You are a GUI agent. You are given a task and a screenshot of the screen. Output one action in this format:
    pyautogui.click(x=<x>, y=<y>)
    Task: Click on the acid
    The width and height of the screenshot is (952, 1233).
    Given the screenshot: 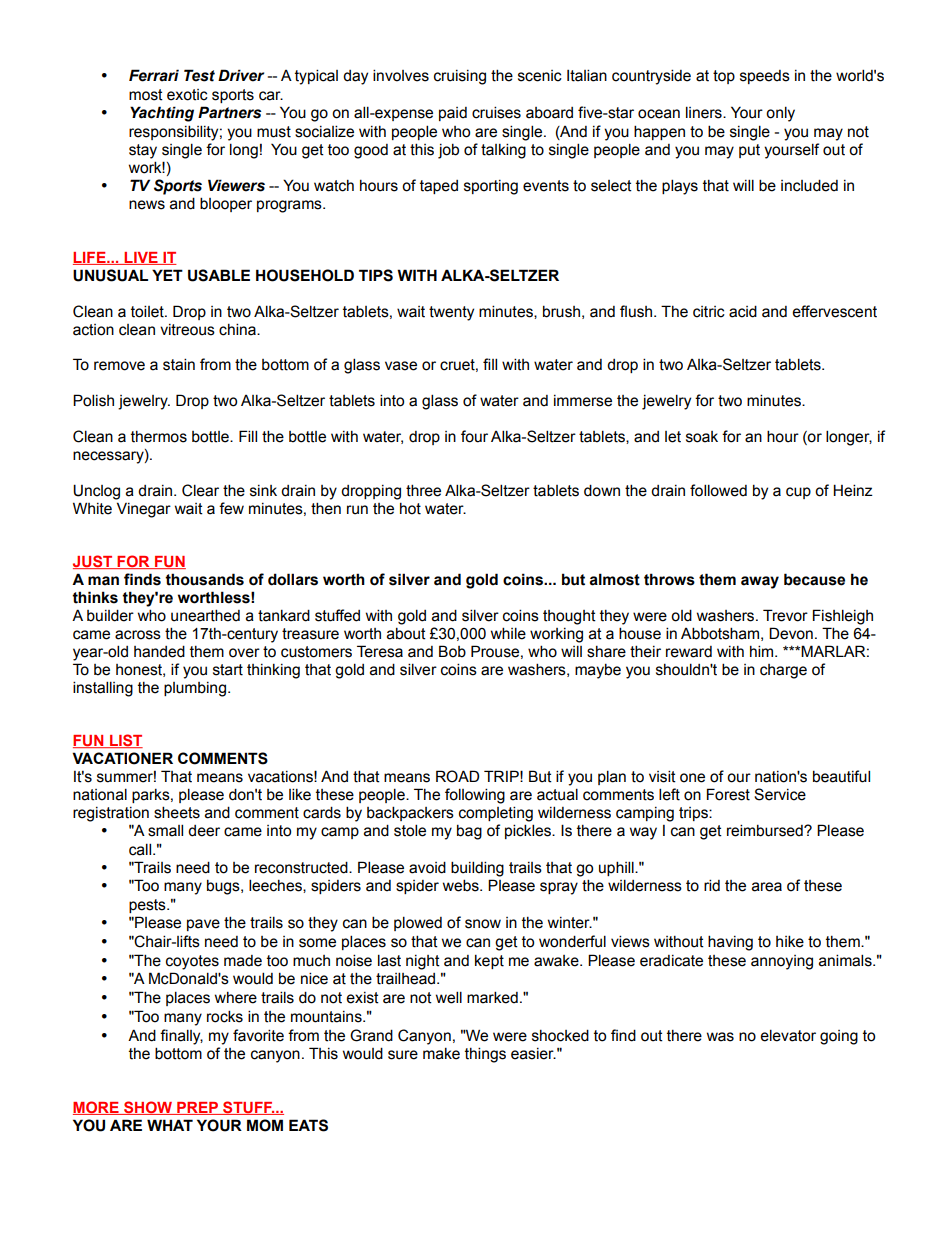 What is the action you would take?
    pyautogui.click(x=743, y=311)
